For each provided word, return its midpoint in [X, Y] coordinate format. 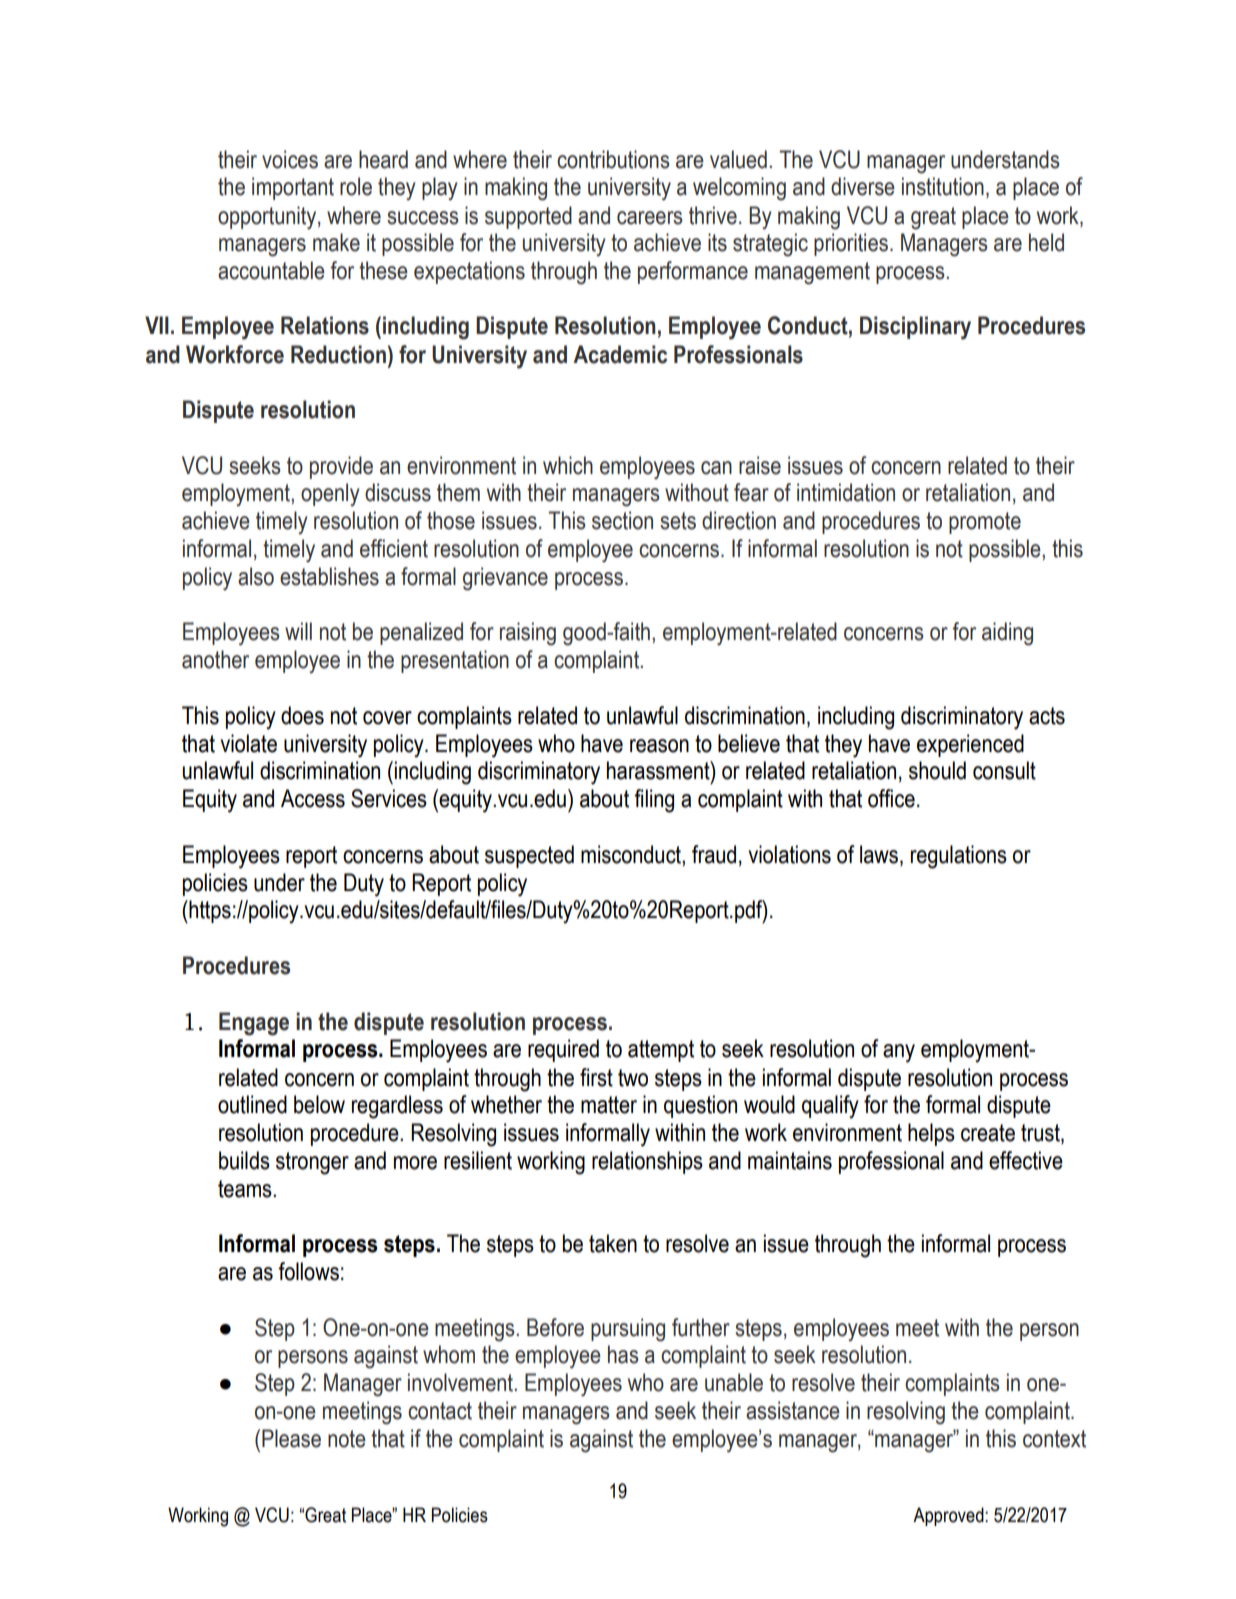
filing [654, 801]
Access [313, 798]
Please [291, 1438]
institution [943, 186]
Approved [949, 1516]
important [293, 188]
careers [650, 218]
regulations [959, 857]
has [623, 1354]
